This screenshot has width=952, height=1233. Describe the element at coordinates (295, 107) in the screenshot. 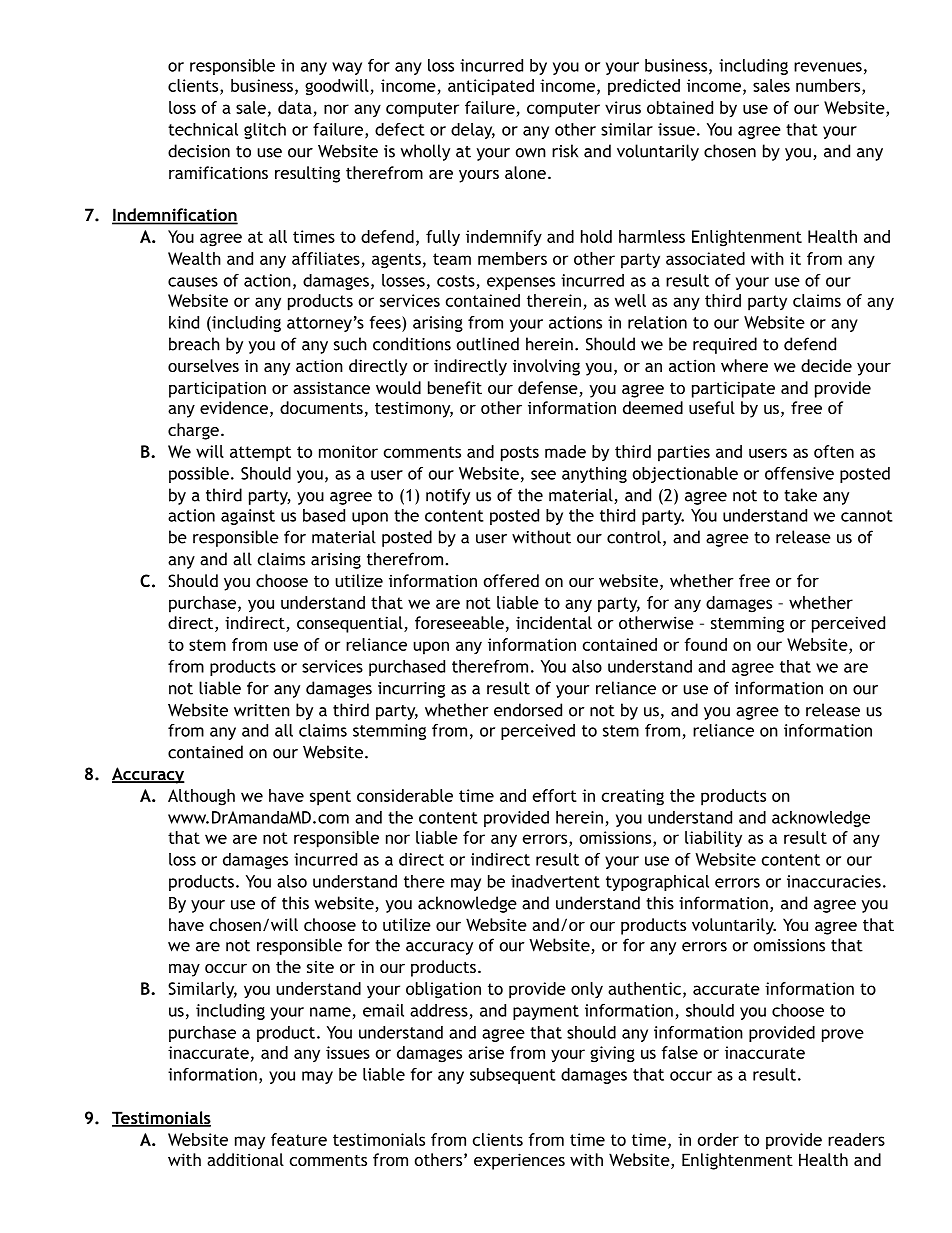

I see `data` at that location.
